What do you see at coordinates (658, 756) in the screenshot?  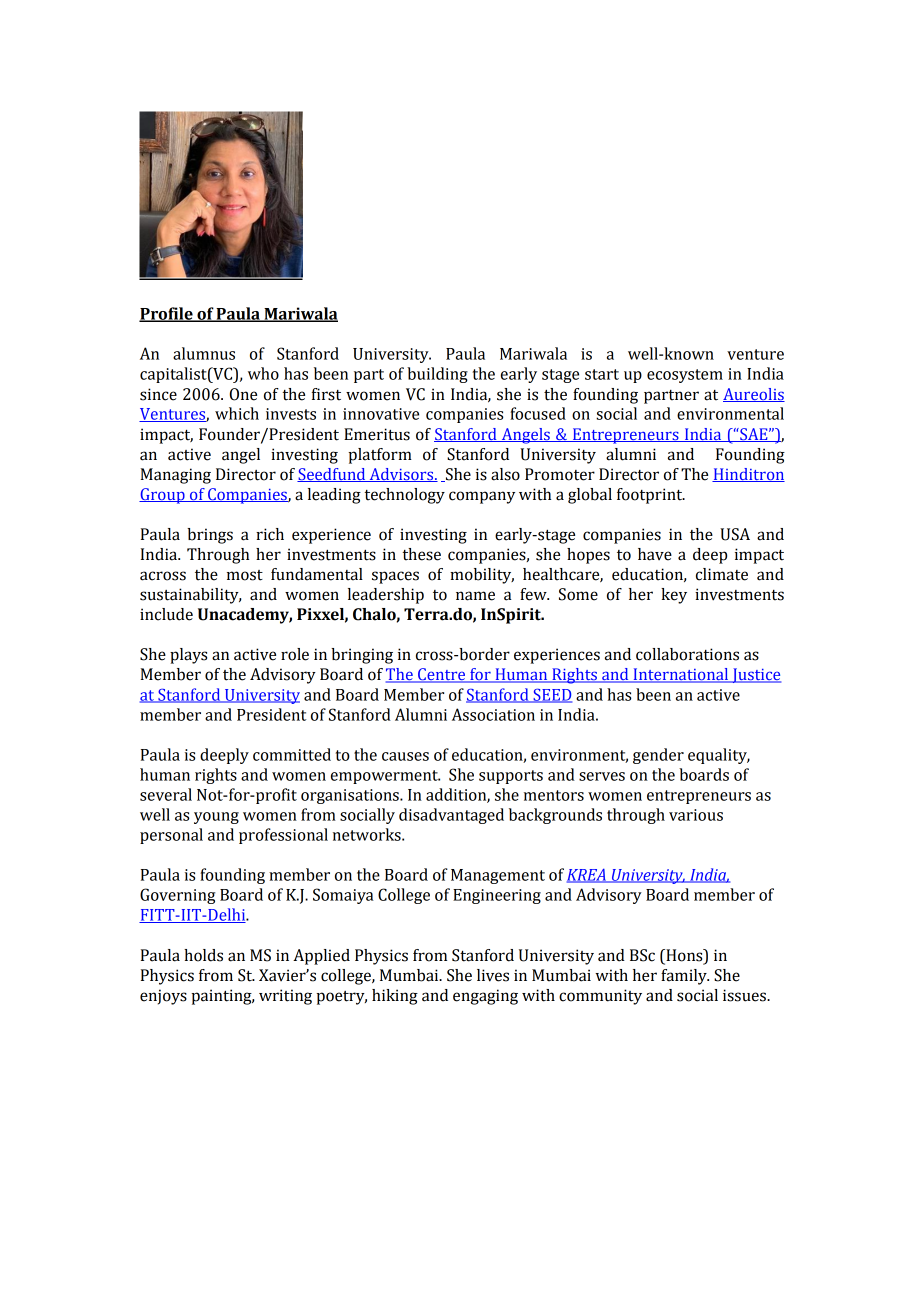 I see `gender` at bounding box center [658, 756].
